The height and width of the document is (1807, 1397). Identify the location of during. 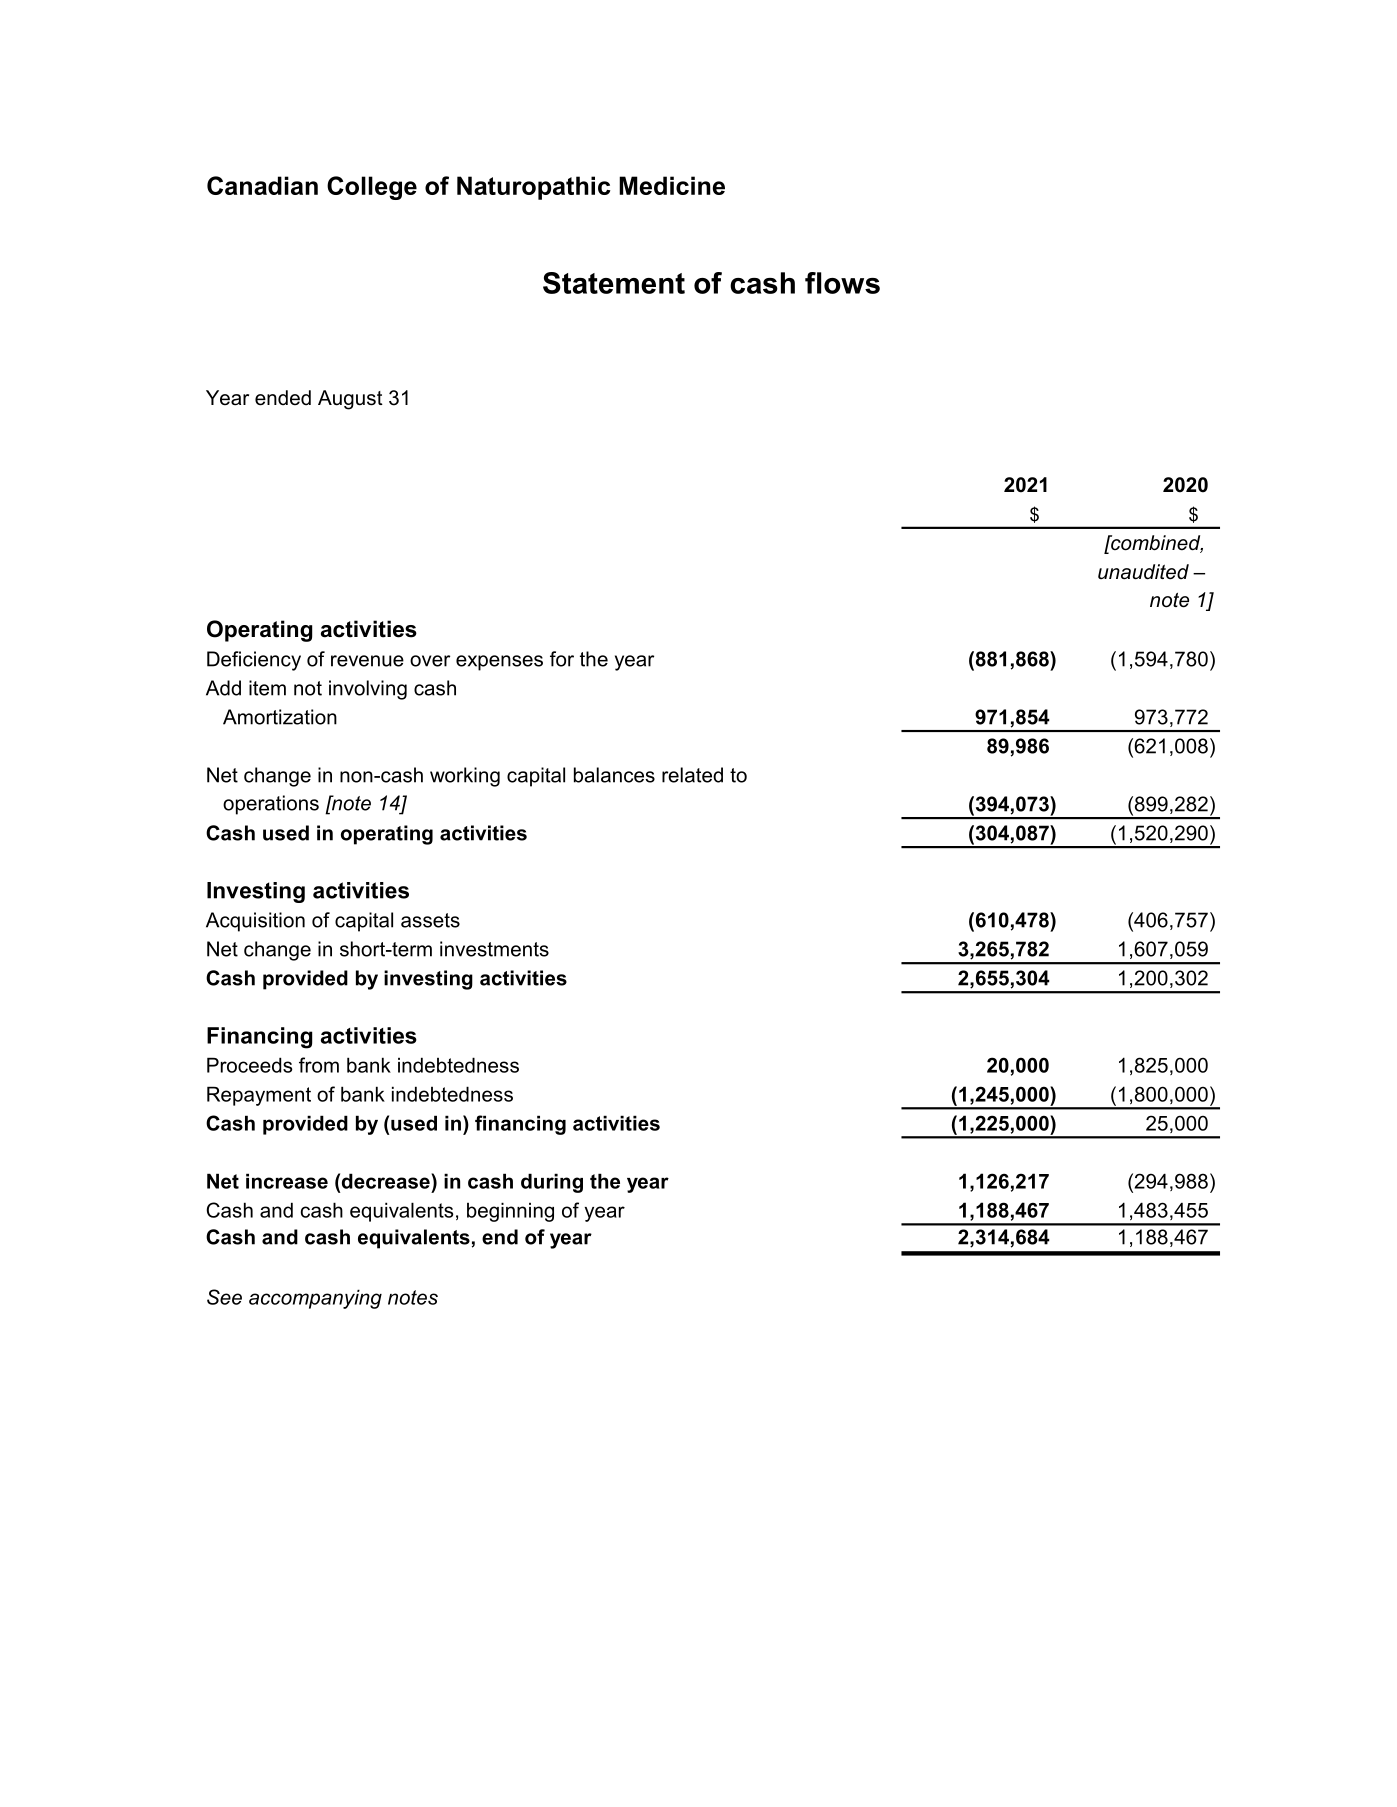
(552, 1183).
